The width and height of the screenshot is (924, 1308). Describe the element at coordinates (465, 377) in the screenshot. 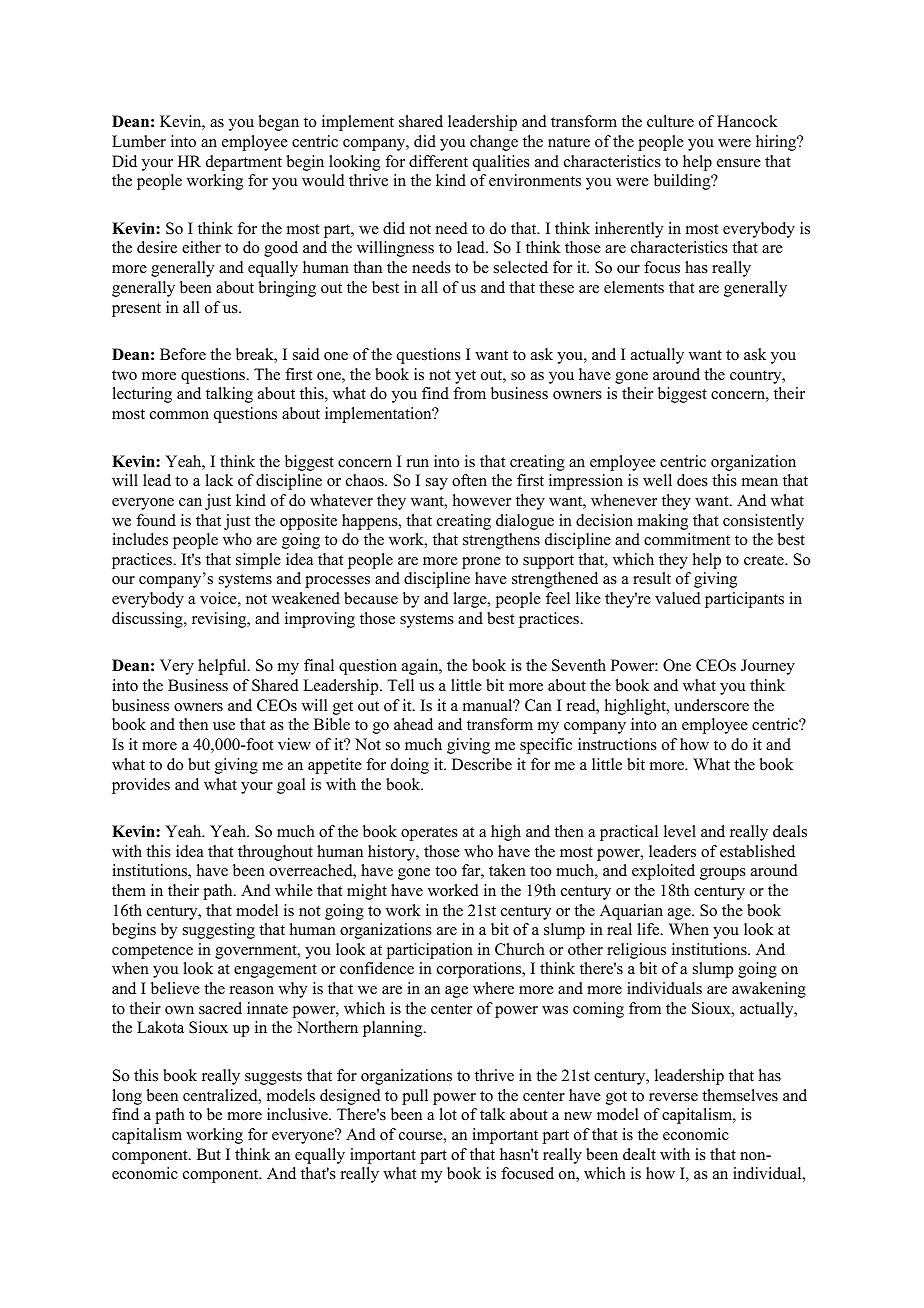

I see `yet` at that location.
